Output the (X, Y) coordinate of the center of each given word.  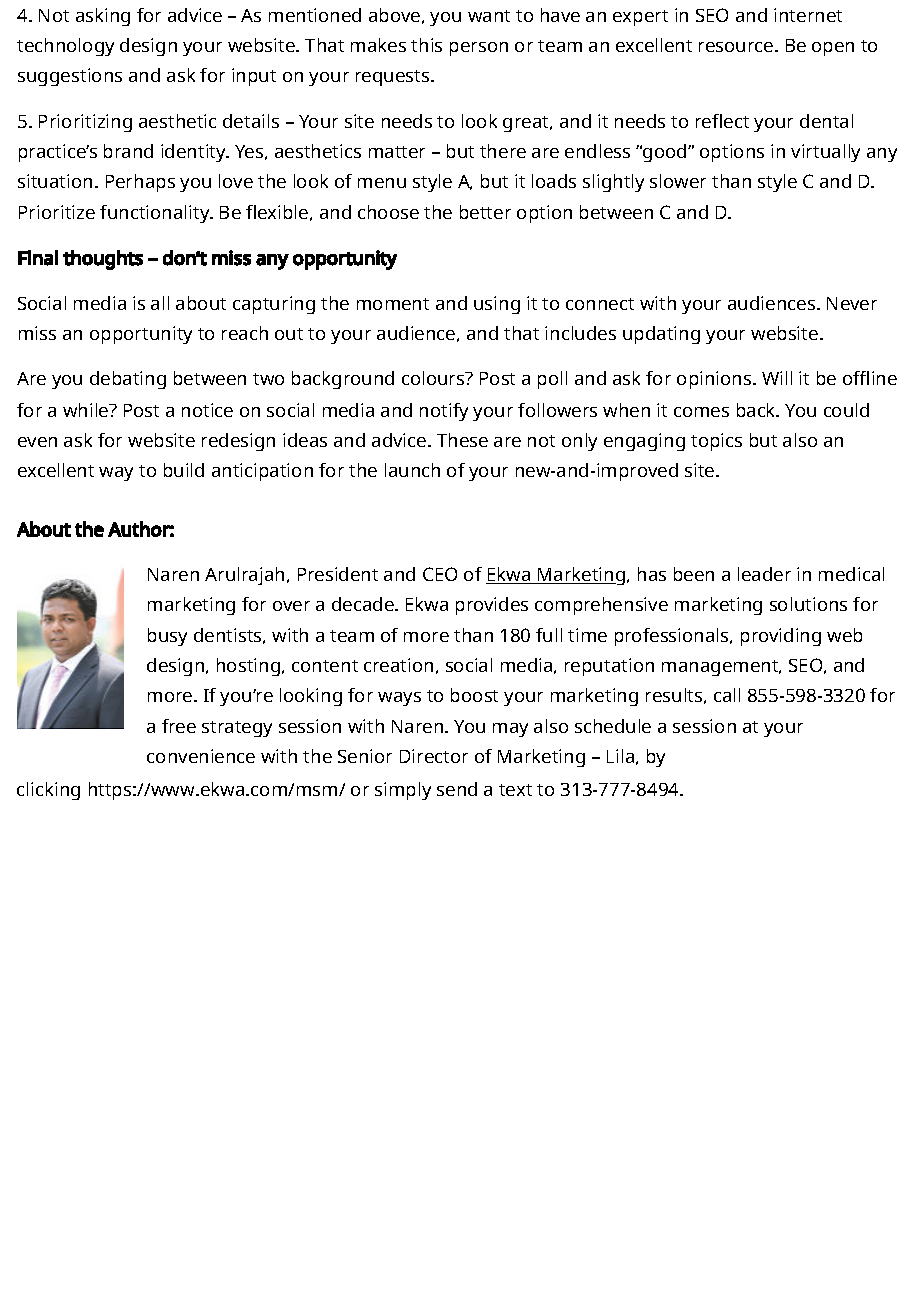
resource (737, 47)
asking (103, 17)
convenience (201, 756)
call (727, 695)
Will (777, 378)
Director (434, 756)
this (426, 45)
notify (444, 412)
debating (128, 380)
